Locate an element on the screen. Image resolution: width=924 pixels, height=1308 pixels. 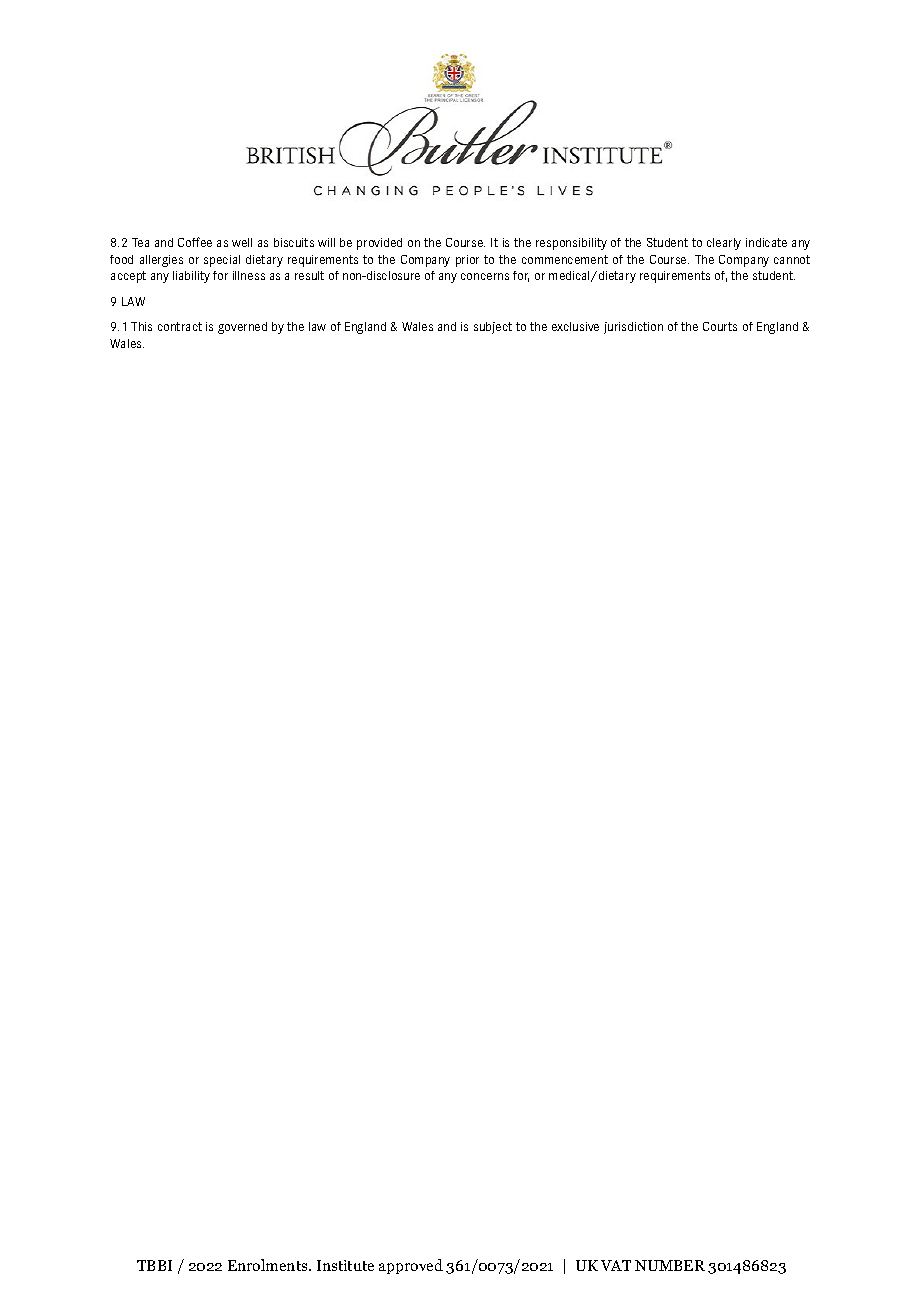
Institute is located at coordinates (345, 1265).
